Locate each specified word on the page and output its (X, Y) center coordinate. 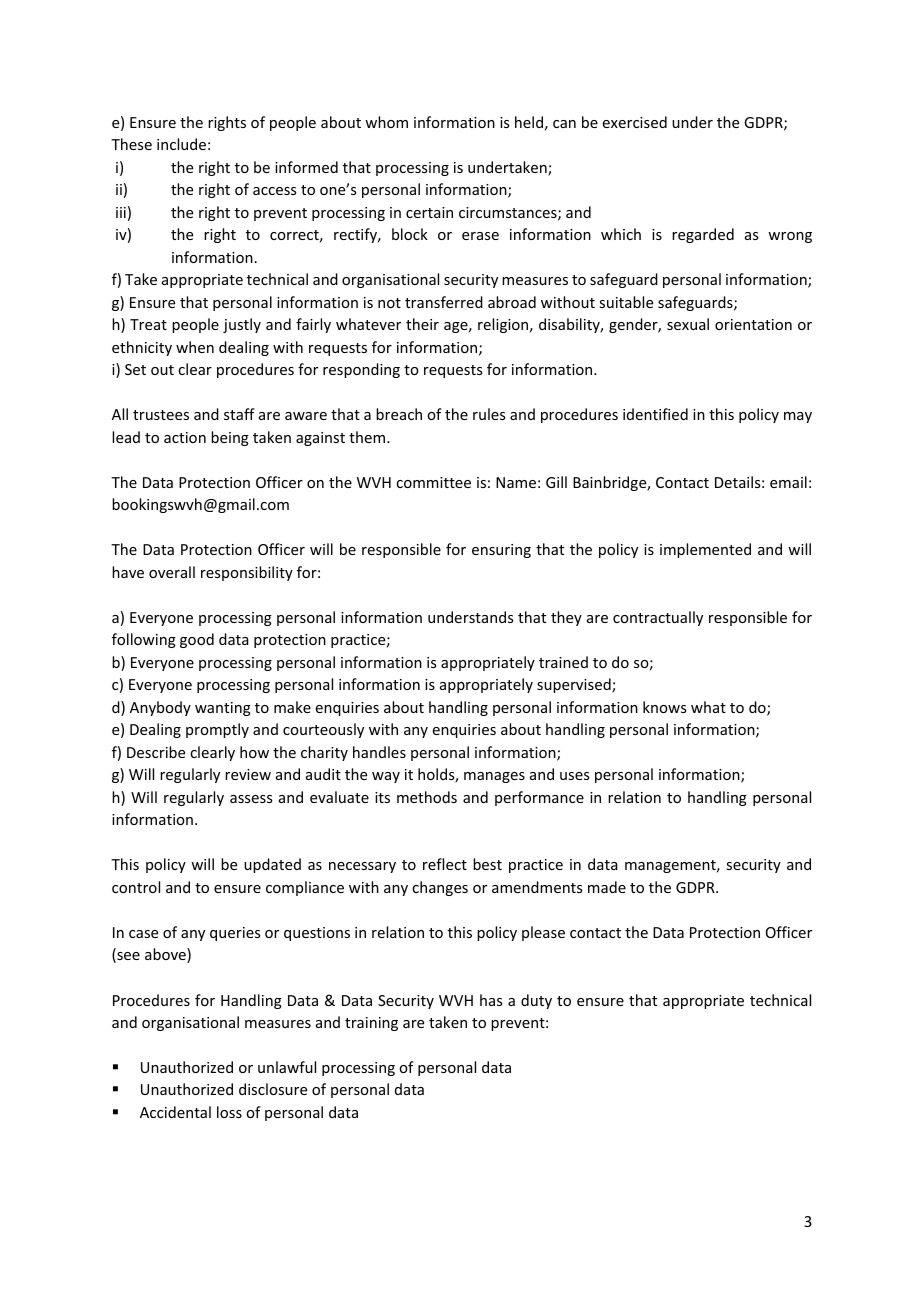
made (607, 887)
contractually (658, 618)
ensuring (501, 551)
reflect (445, 864)
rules (489, 414)
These (131, 144)
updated (272, 865)
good (197, 640)
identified (655, 414)
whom (386, 122)
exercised (635, 122)
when (195, 347)
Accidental (175, 1112)
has (491, 1000)
